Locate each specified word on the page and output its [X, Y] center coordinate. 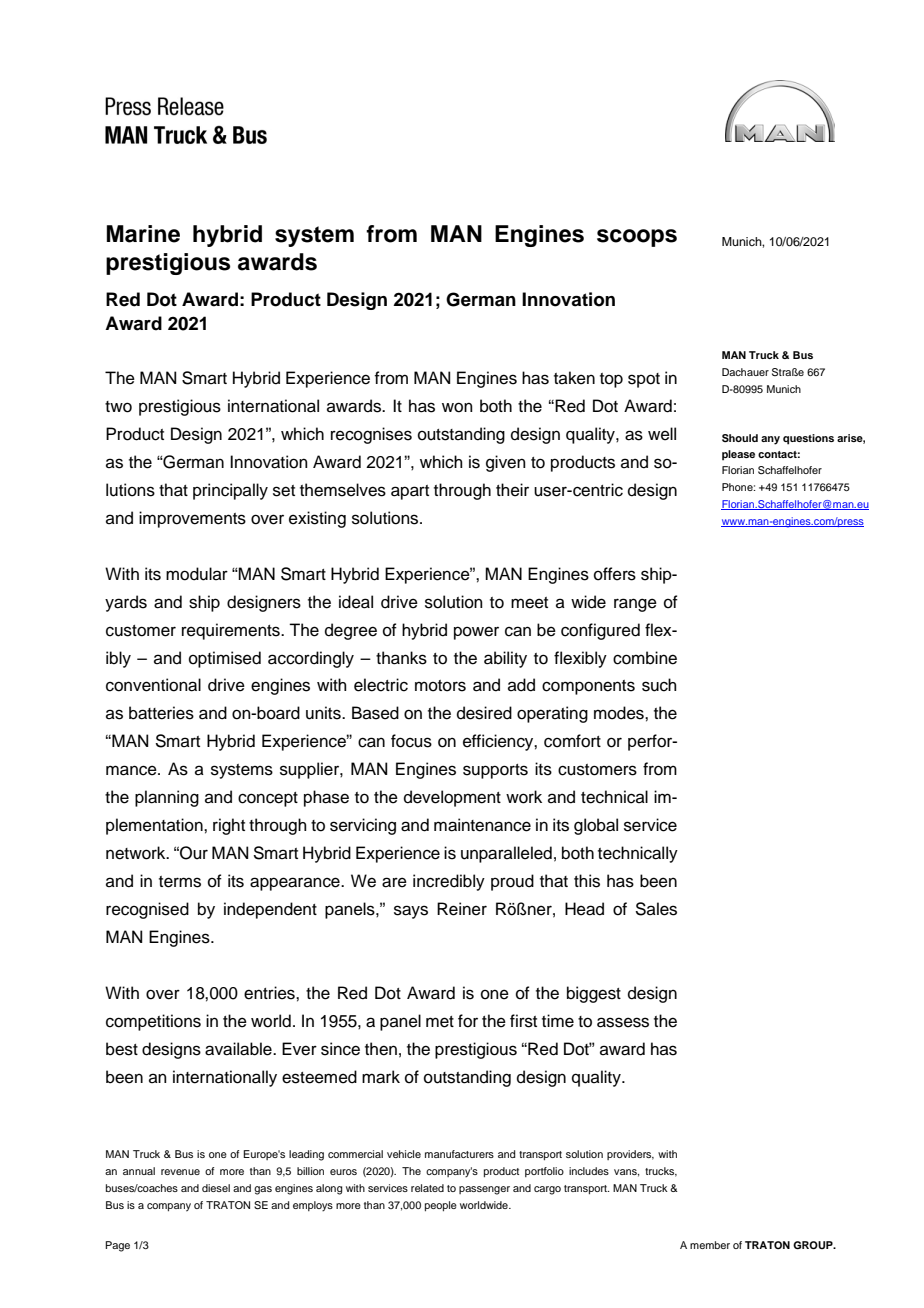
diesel [216, 1188]
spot [644, 380]
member [710, 1245]
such [659, 685]
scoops [637, 238]
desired [484, 713]
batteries [161, 713]
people [441, 1206]
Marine [143, 234]
